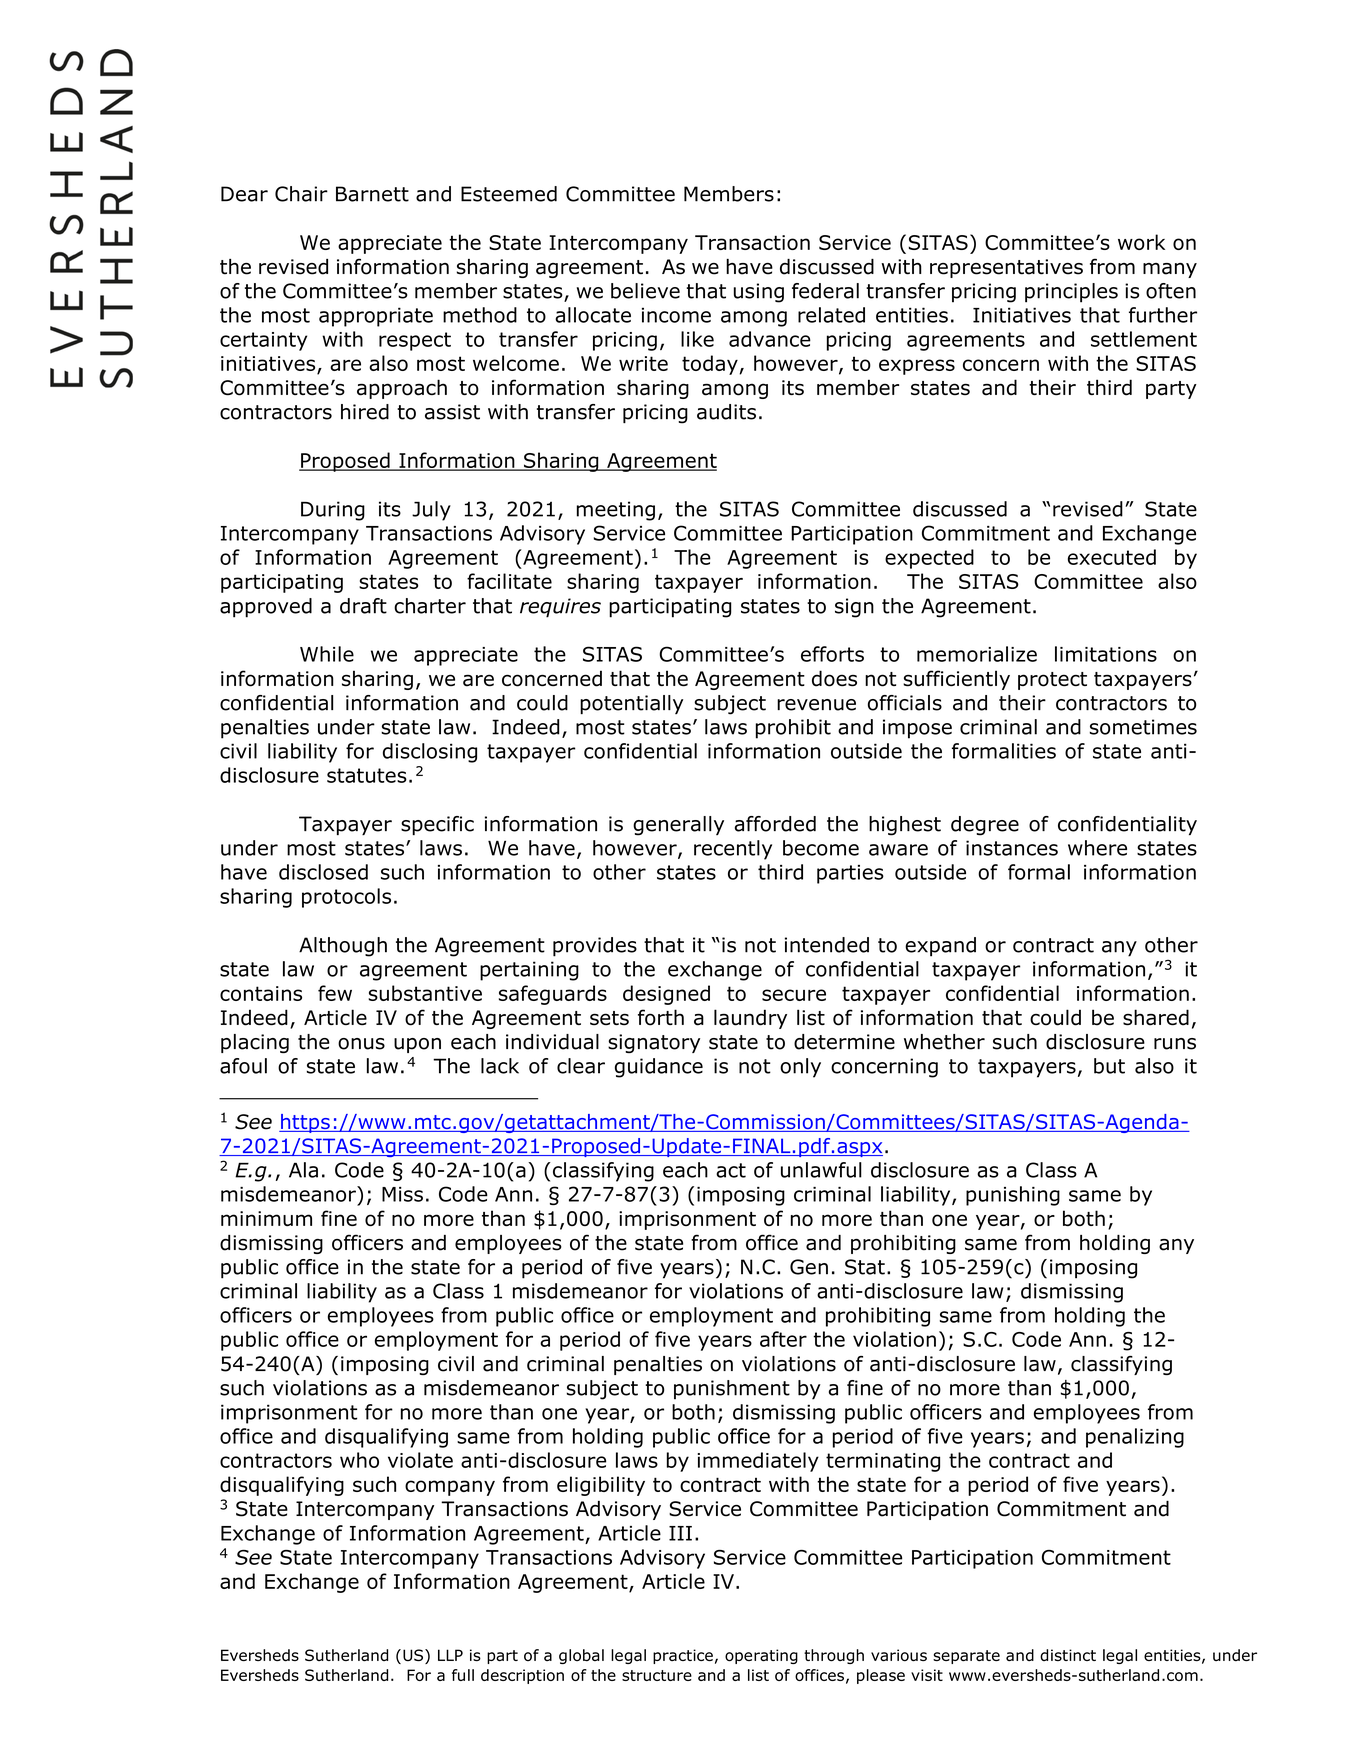  Describe the element at coordinates (1006, 268) in the page. I see `representatives` at that location.
